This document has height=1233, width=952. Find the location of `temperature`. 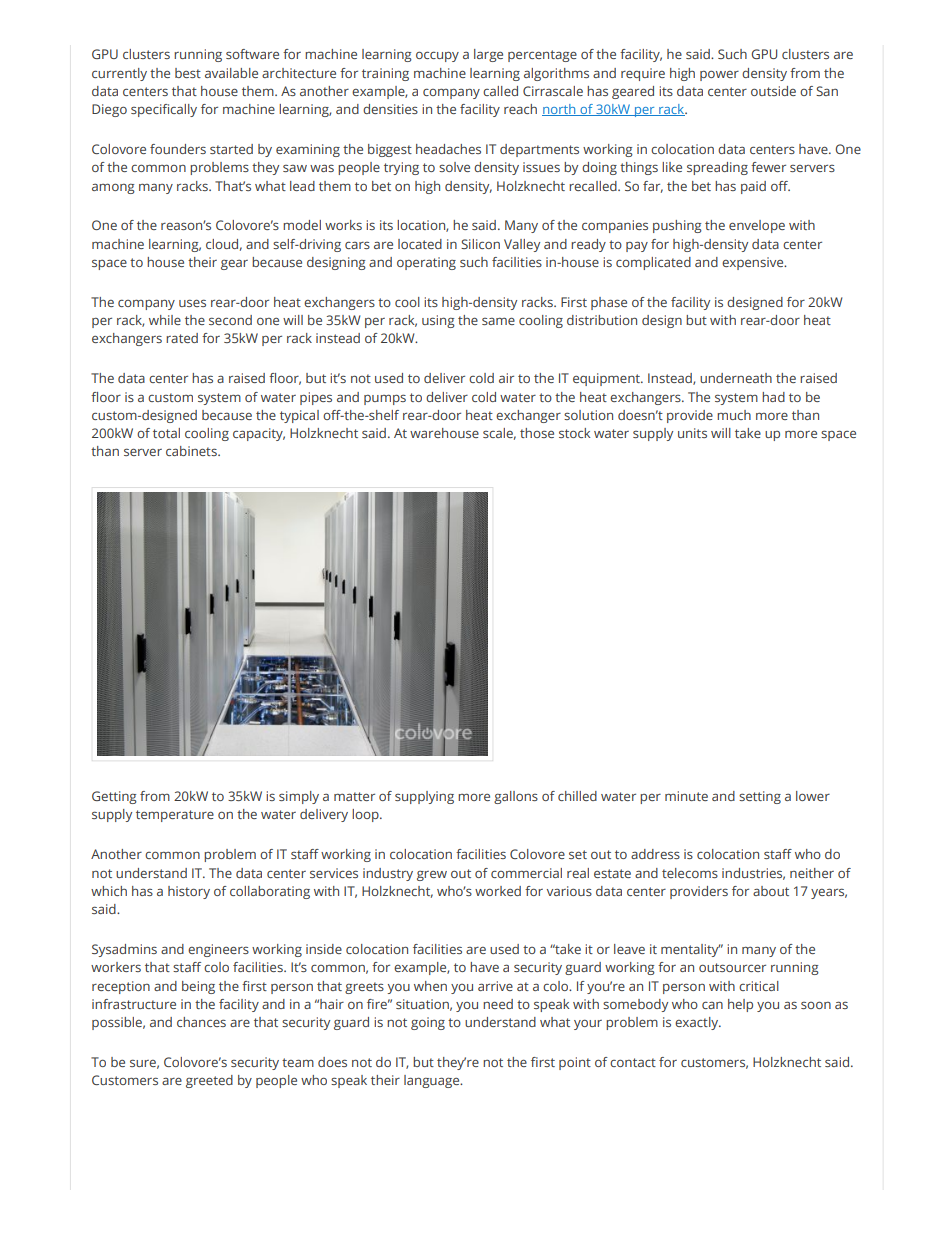

temperature is located at coordinates (175, 816).
